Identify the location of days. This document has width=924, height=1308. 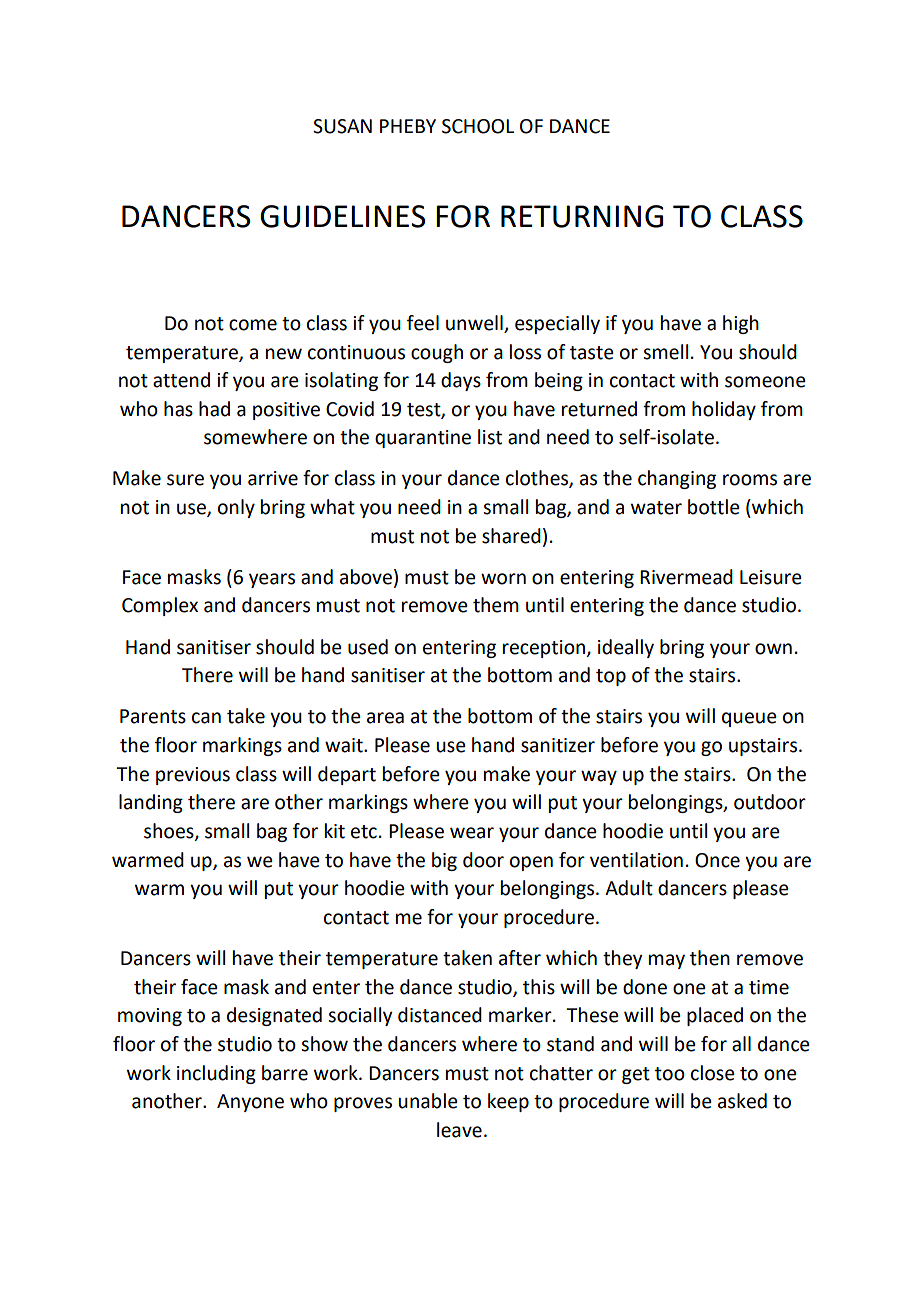
(461, 381).
